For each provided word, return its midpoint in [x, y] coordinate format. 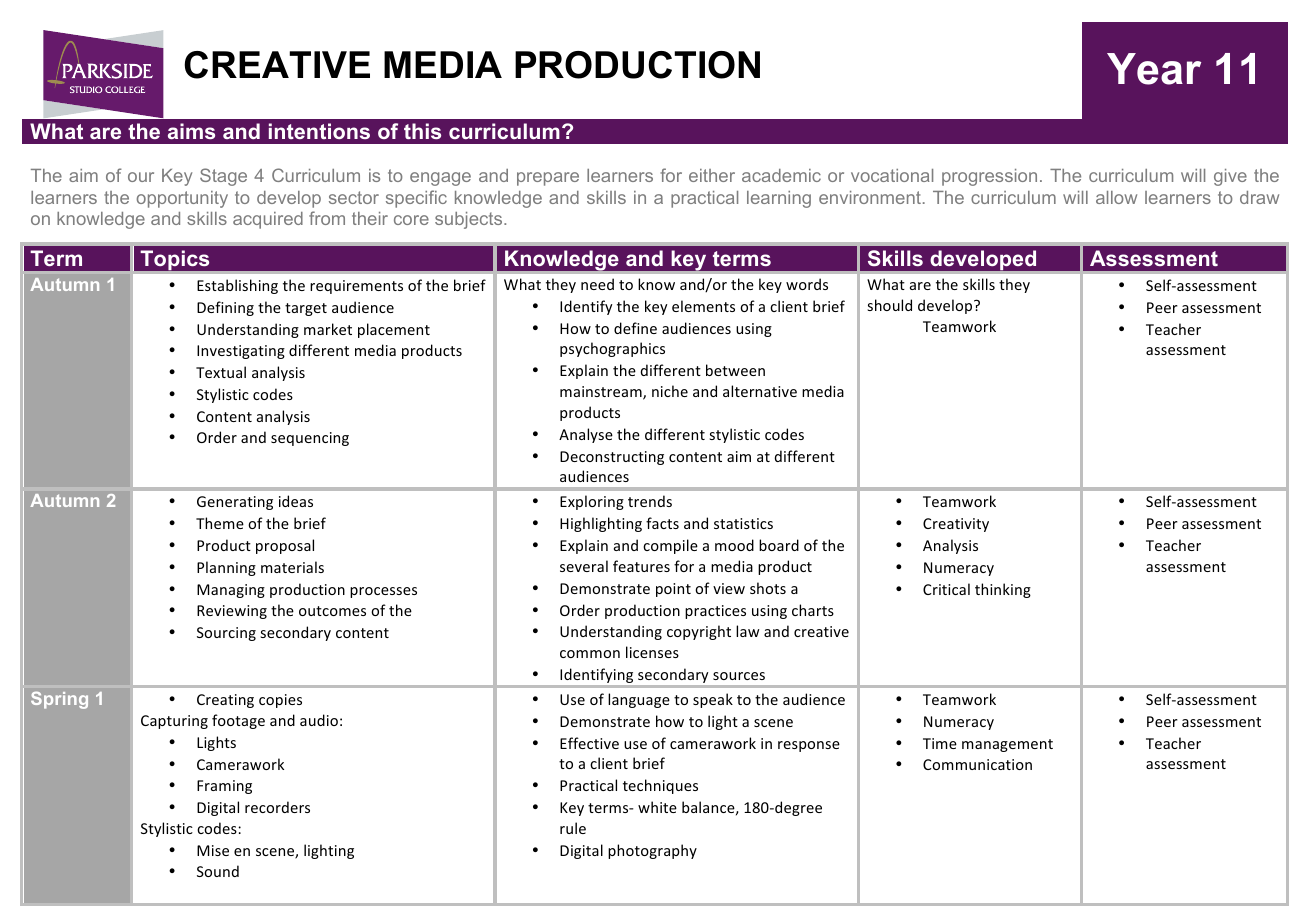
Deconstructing [612, 458]
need [597, 284]
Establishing [237, 286]
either [712, 175]
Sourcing [226, 634]
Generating [235, 503]
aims [191, 131]
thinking [1003, 590]
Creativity [956, 525]
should [889, 305]
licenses [652, 652]
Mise [213, 850]
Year [1154, 69]
